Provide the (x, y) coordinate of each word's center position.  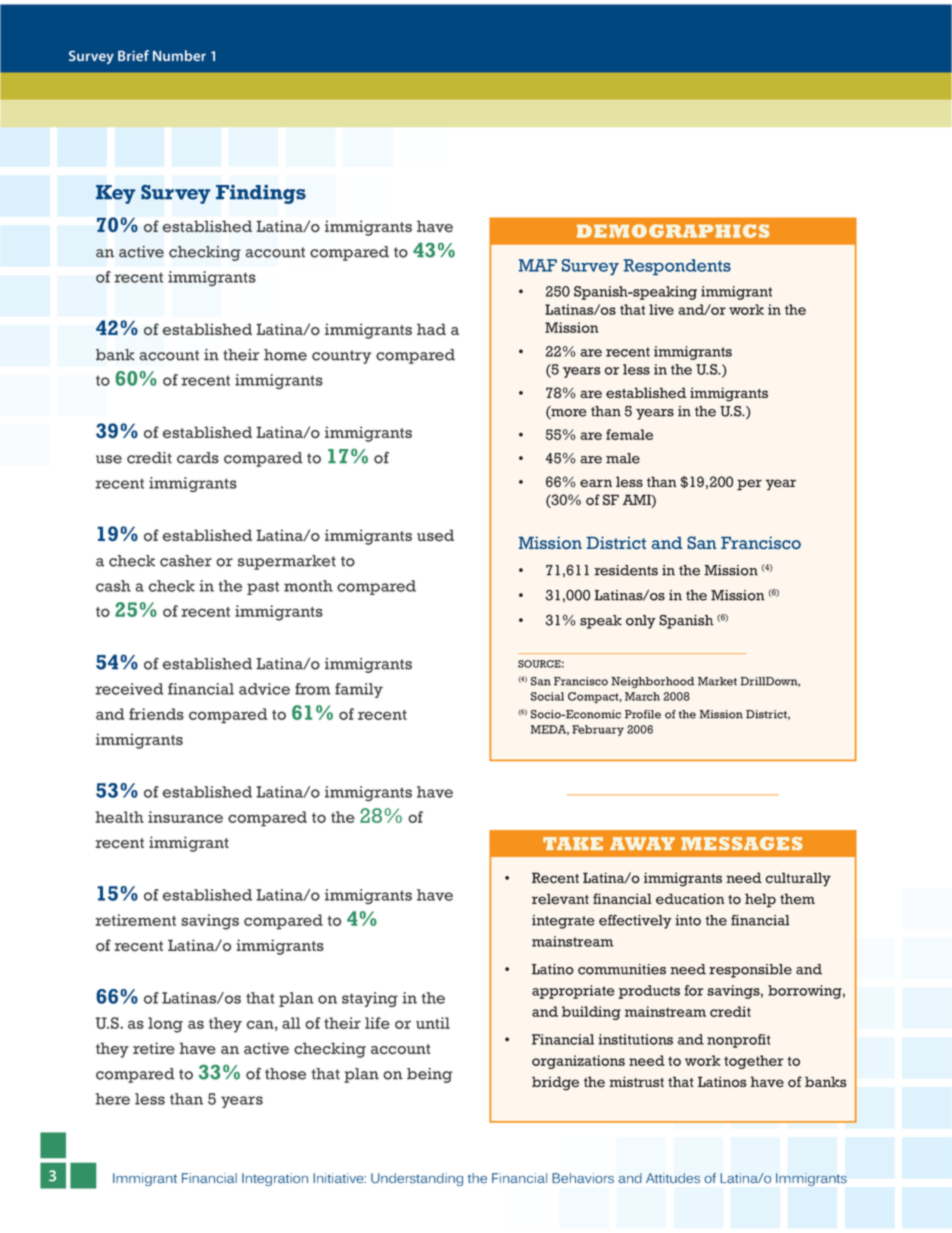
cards (198, 458)
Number (179, 55)
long (165, 1025)
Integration (275, 1179)
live (661, 309)
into (688, 920)
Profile (643, 714)
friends (156, 714)
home (285, 355)
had (431, 329)
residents (626, 570)
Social (547, 696)
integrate (563, 922)
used (435, 535)
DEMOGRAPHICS (673, 231)
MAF (538, 265)
